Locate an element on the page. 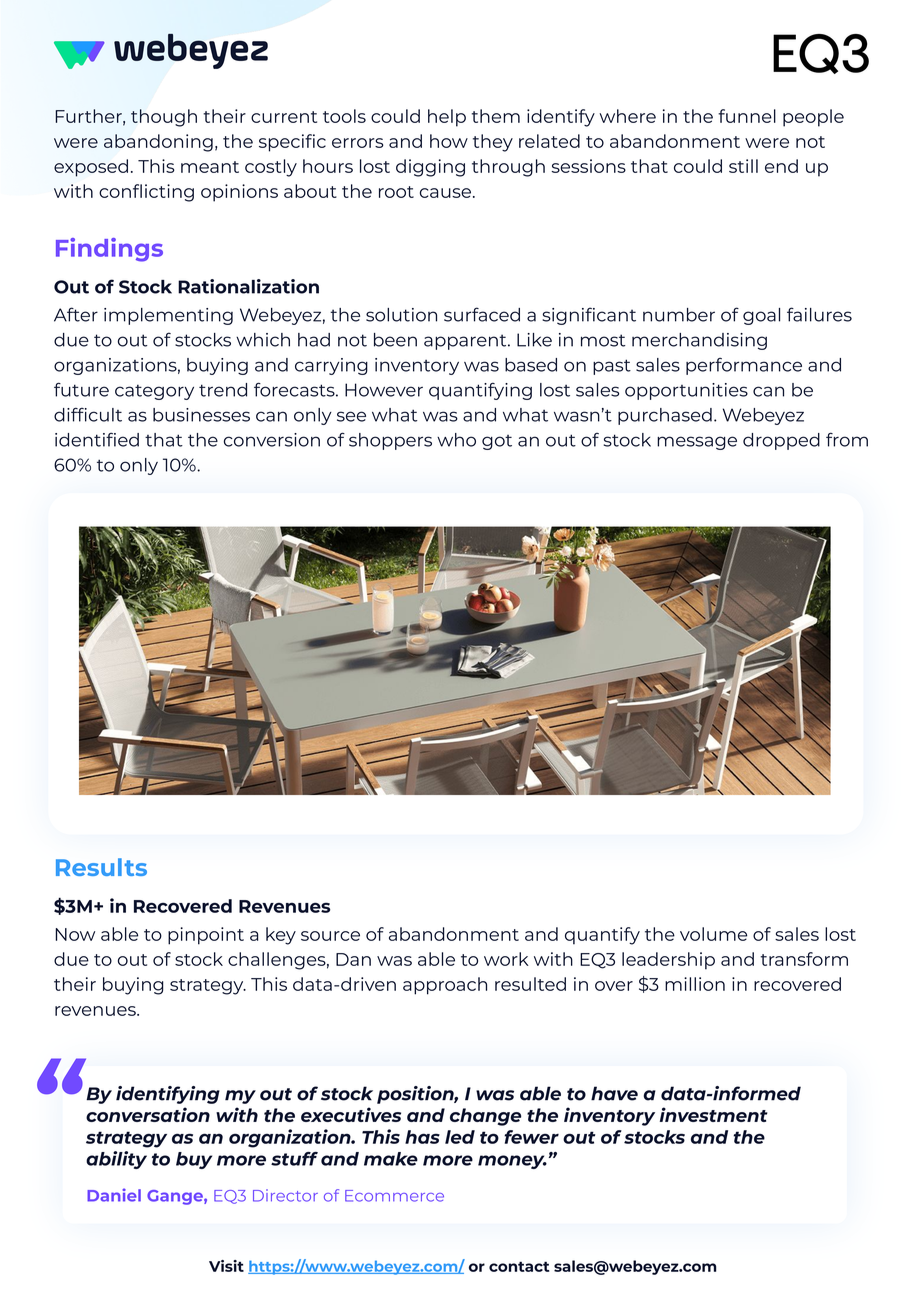 This page has width=924, height=1305. abandoning is located at coordinates (158, 143).
